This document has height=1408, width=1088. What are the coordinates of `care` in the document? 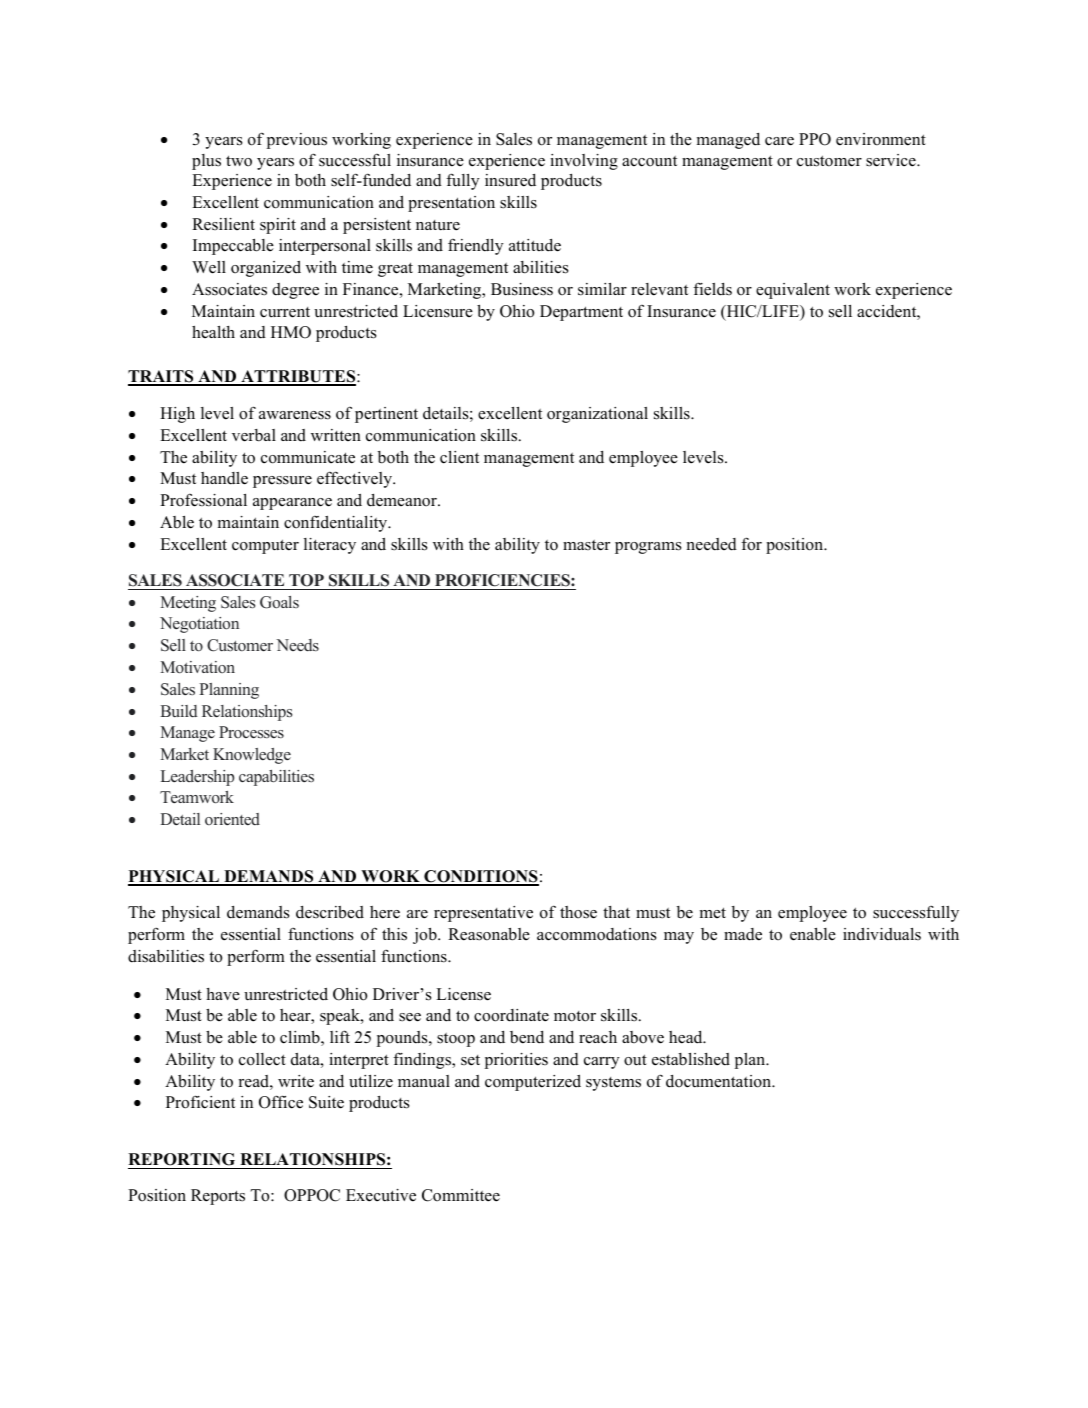 It's located at (779, 141).
